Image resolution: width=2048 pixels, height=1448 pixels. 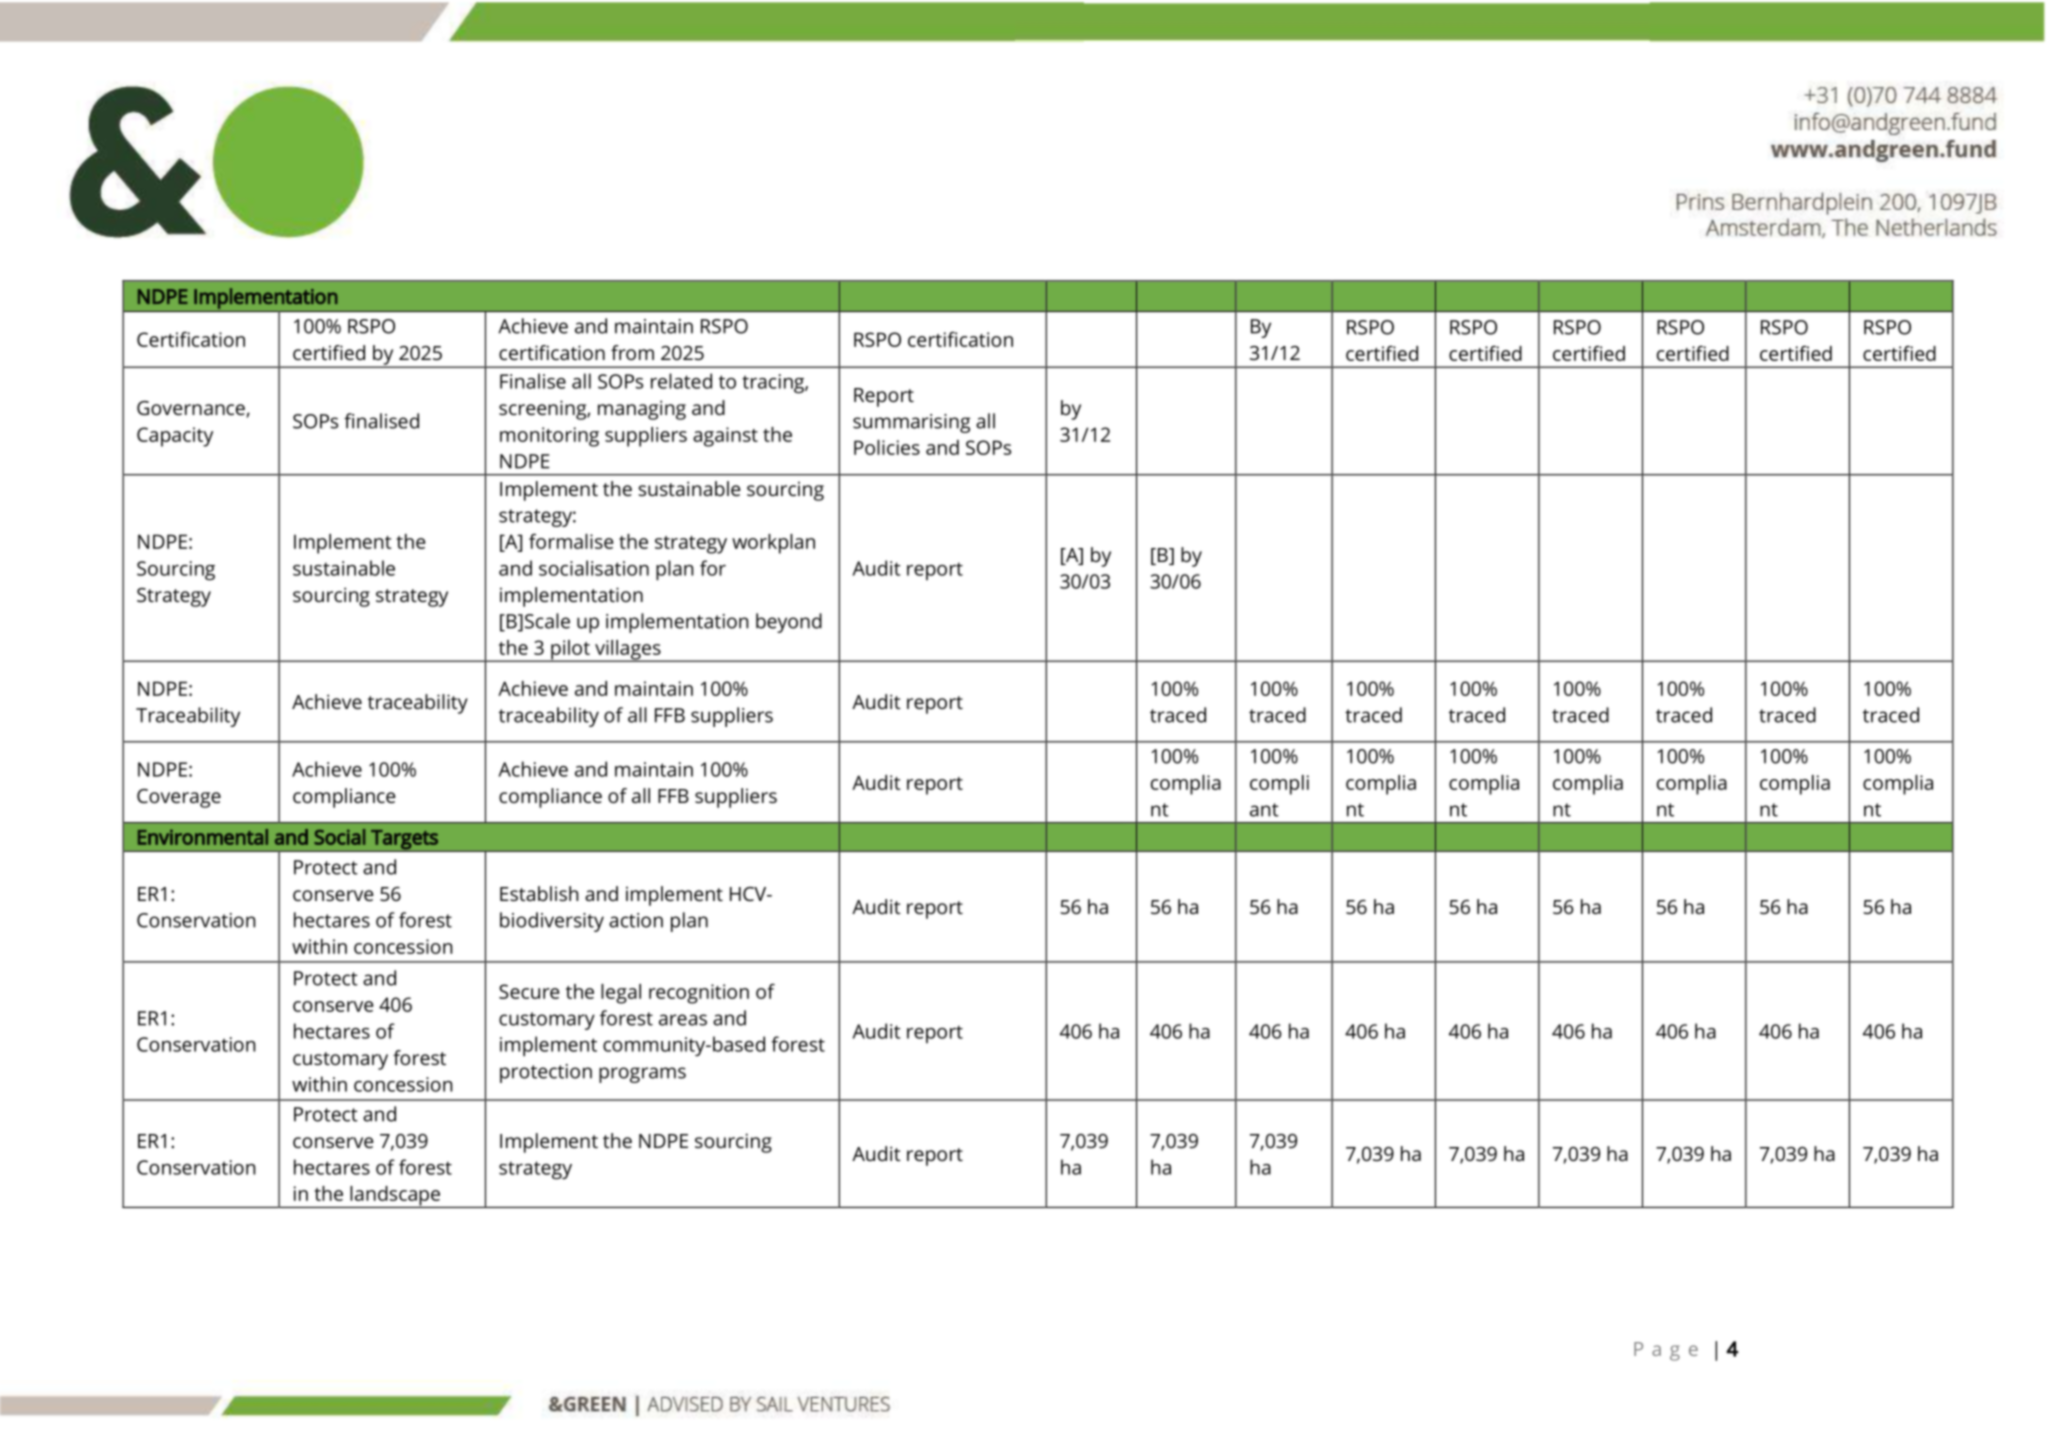 I want to click on related, so click(x=681, y=381).
